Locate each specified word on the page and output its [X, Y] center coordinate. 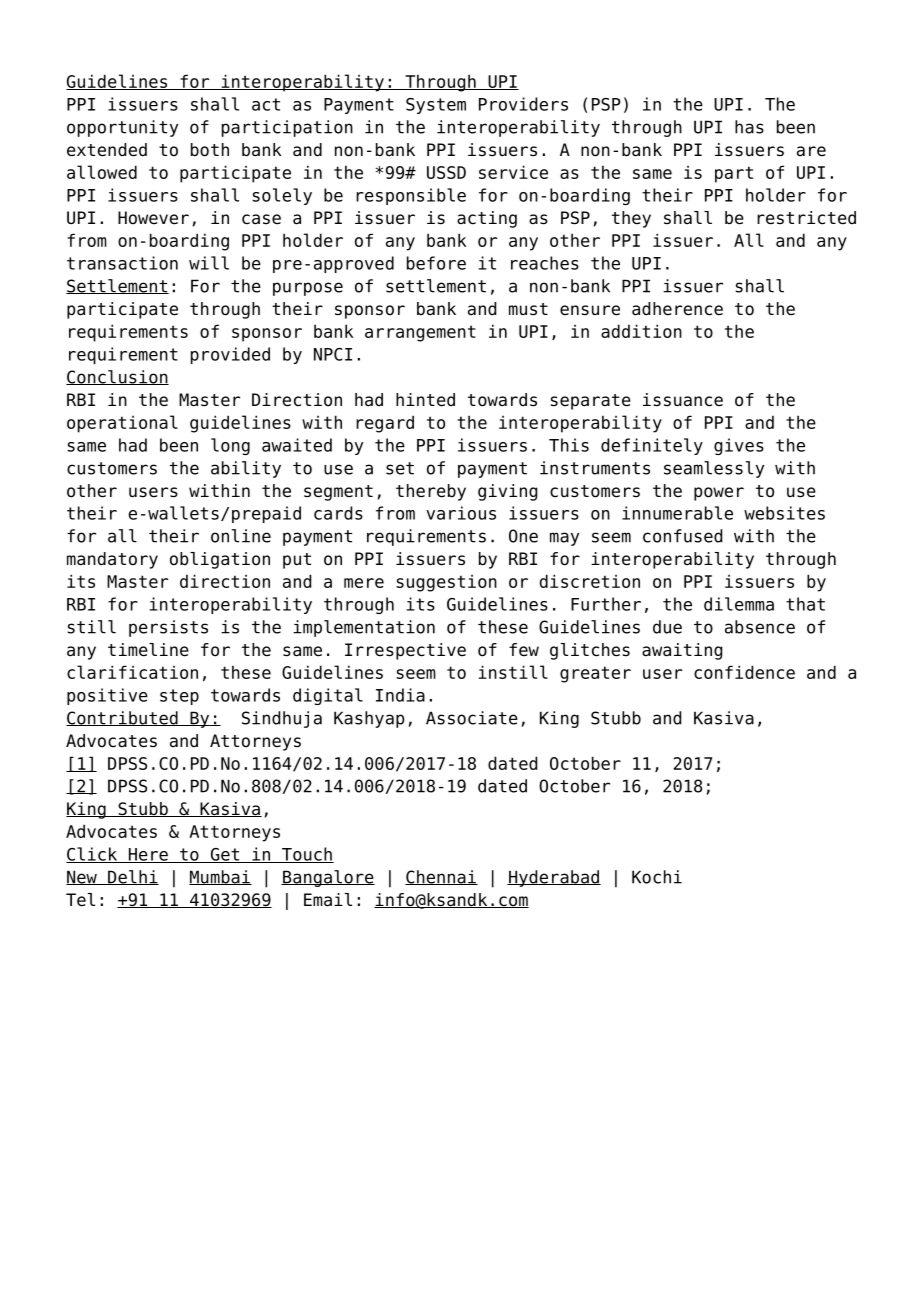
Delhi [132, 877]
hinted [425, 400]
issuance [683, 400]
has [749, 127]
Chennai [441, 877]
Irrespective [405, 651]
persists [168, 628]
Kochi [657, 877]
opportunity [122, 128]
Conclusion [117, 377]
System [436, 106]
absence [760, 627]
